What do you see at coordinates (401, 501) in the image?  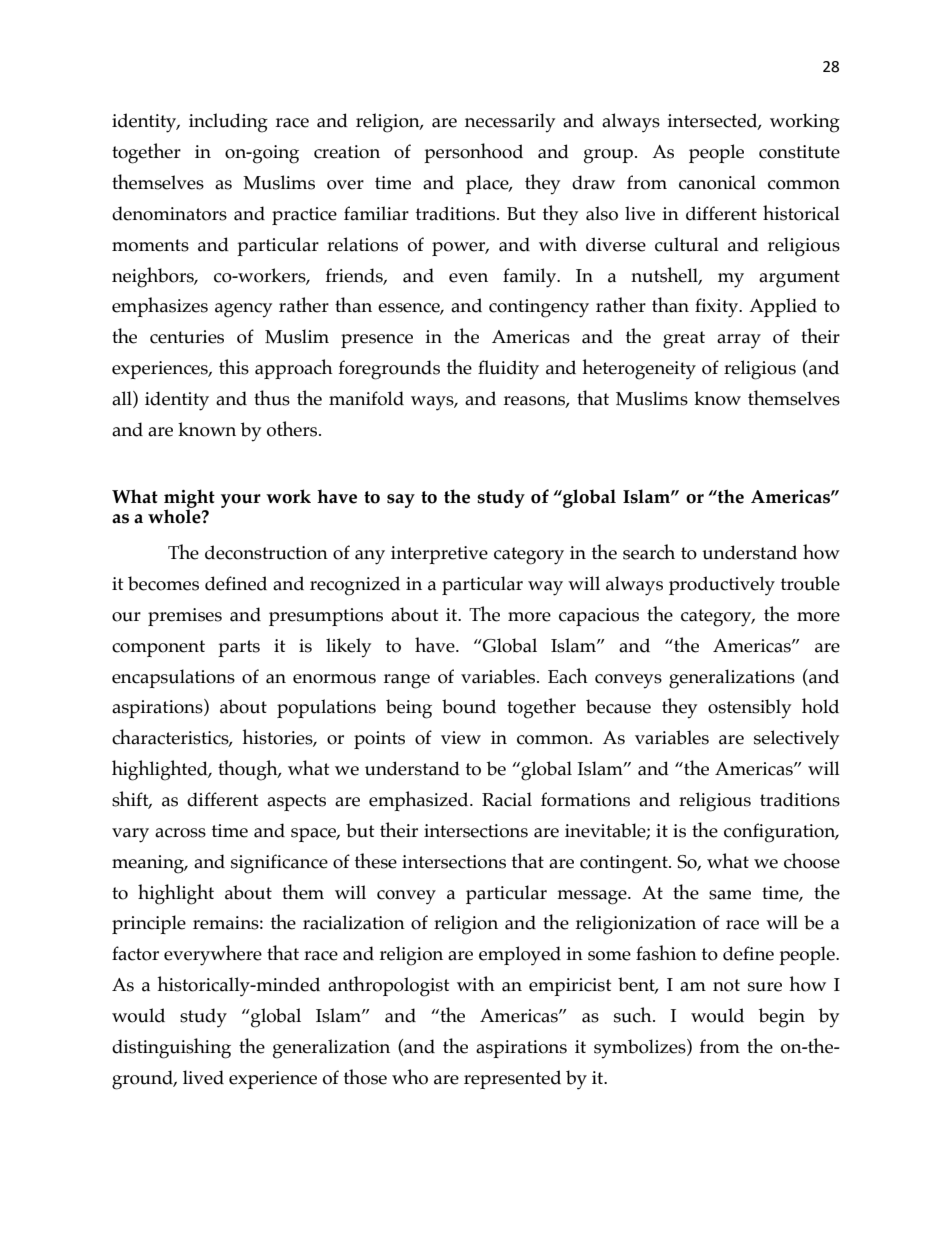 I see `say` at bounding box center [401, 501].
